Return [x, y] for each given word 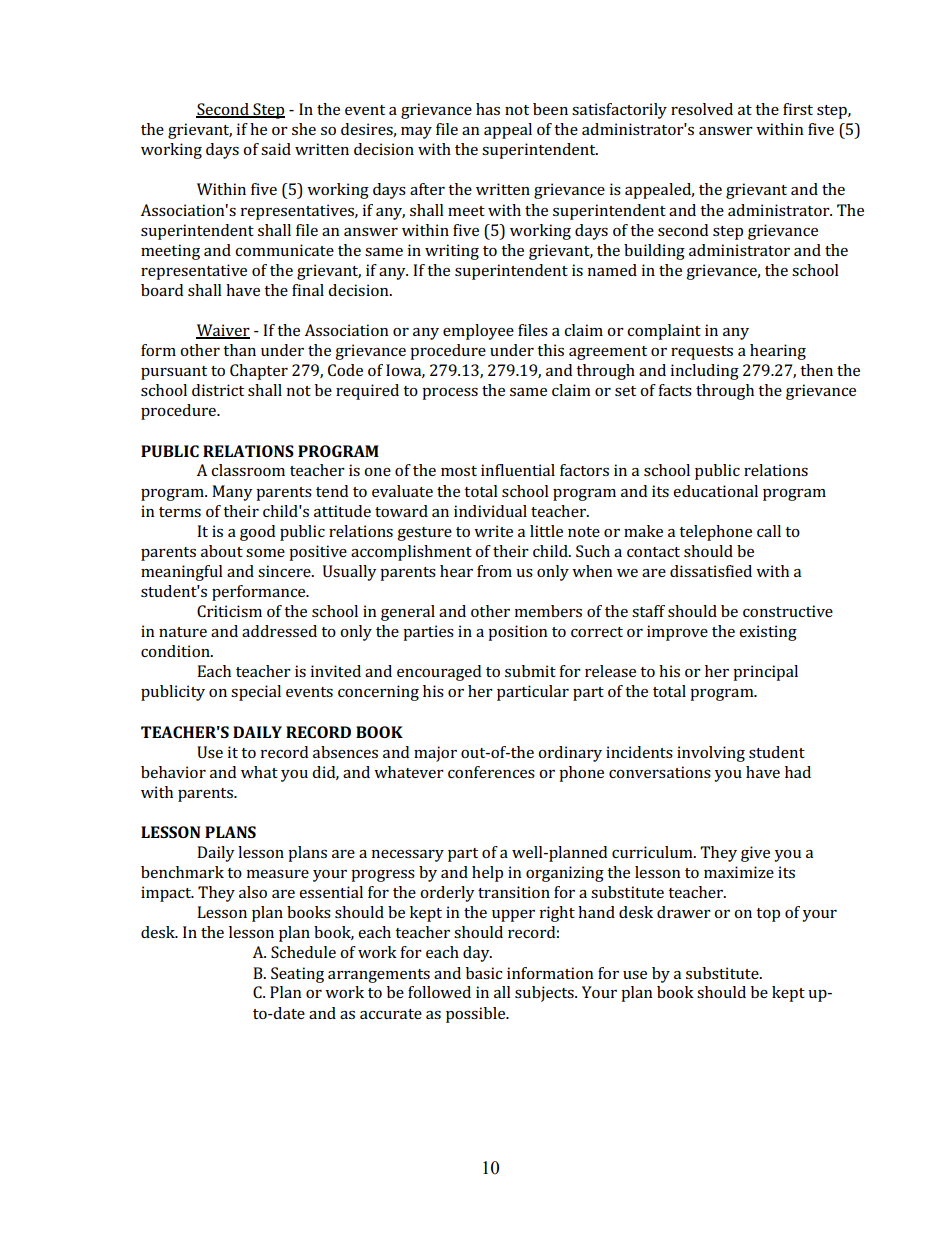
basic [484, 973]
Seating [297, 975]
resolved [702, 109]
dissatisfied [711, 571]
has [488, 109]
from [494, 571]
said [276, 149]
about [222, 551]
